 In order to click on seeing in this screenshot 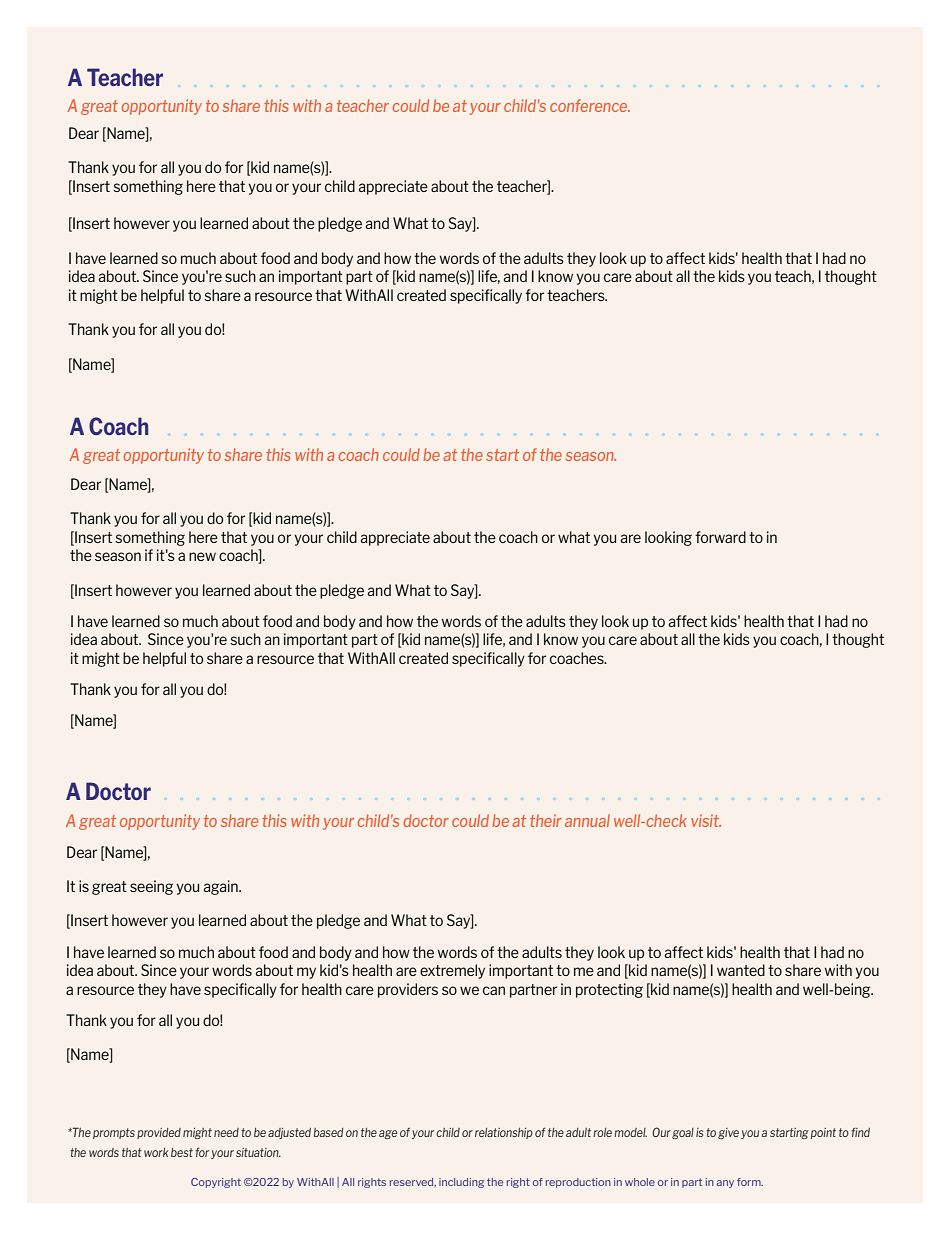, I will do `click(151, 887)`.
